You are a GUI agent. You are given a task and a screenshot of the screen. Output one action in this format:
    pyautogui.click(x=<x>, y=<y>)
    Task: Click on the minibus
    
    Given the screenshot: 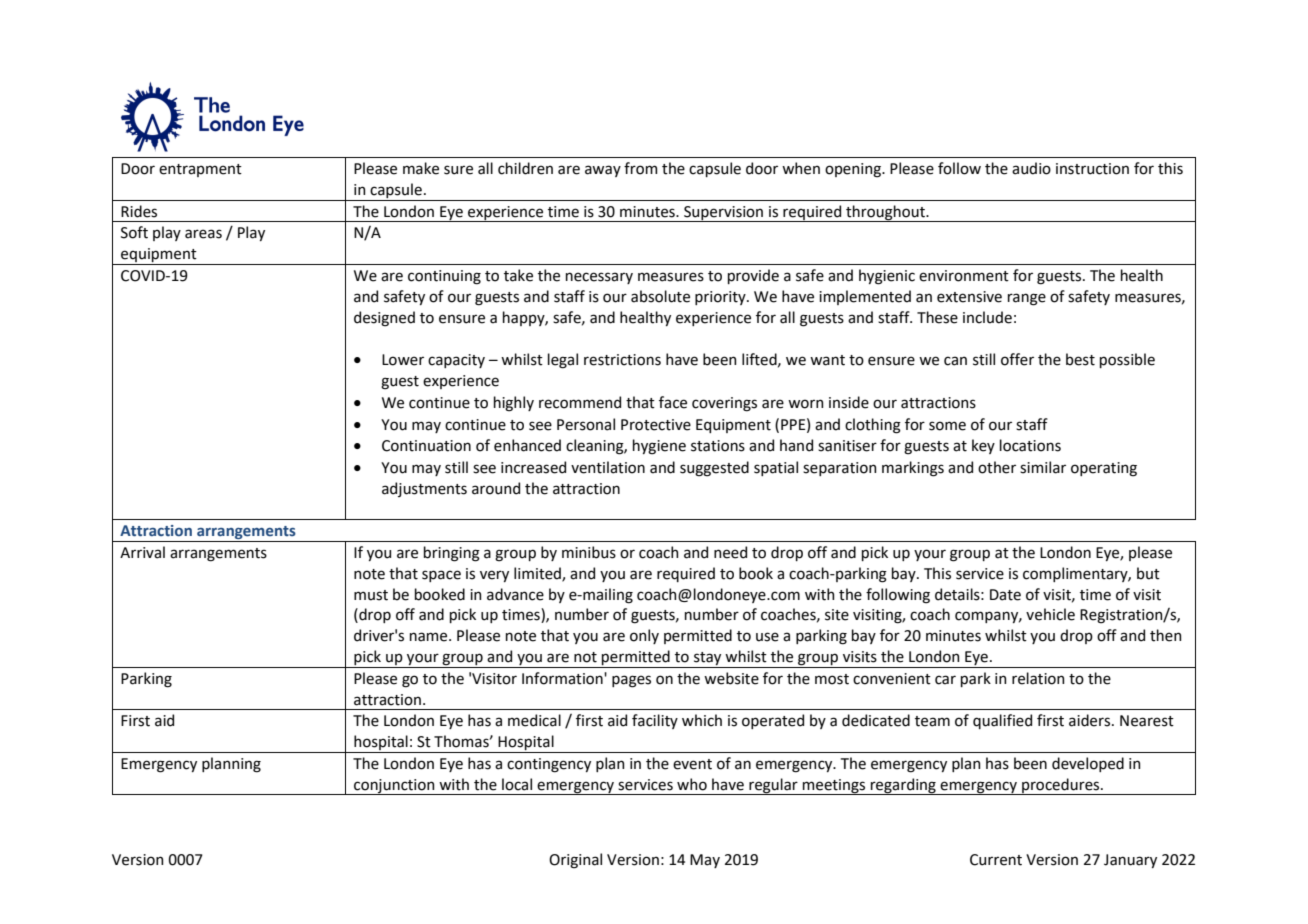 What is the action you would take?
    pyautogui.click(x=589, y=552)
